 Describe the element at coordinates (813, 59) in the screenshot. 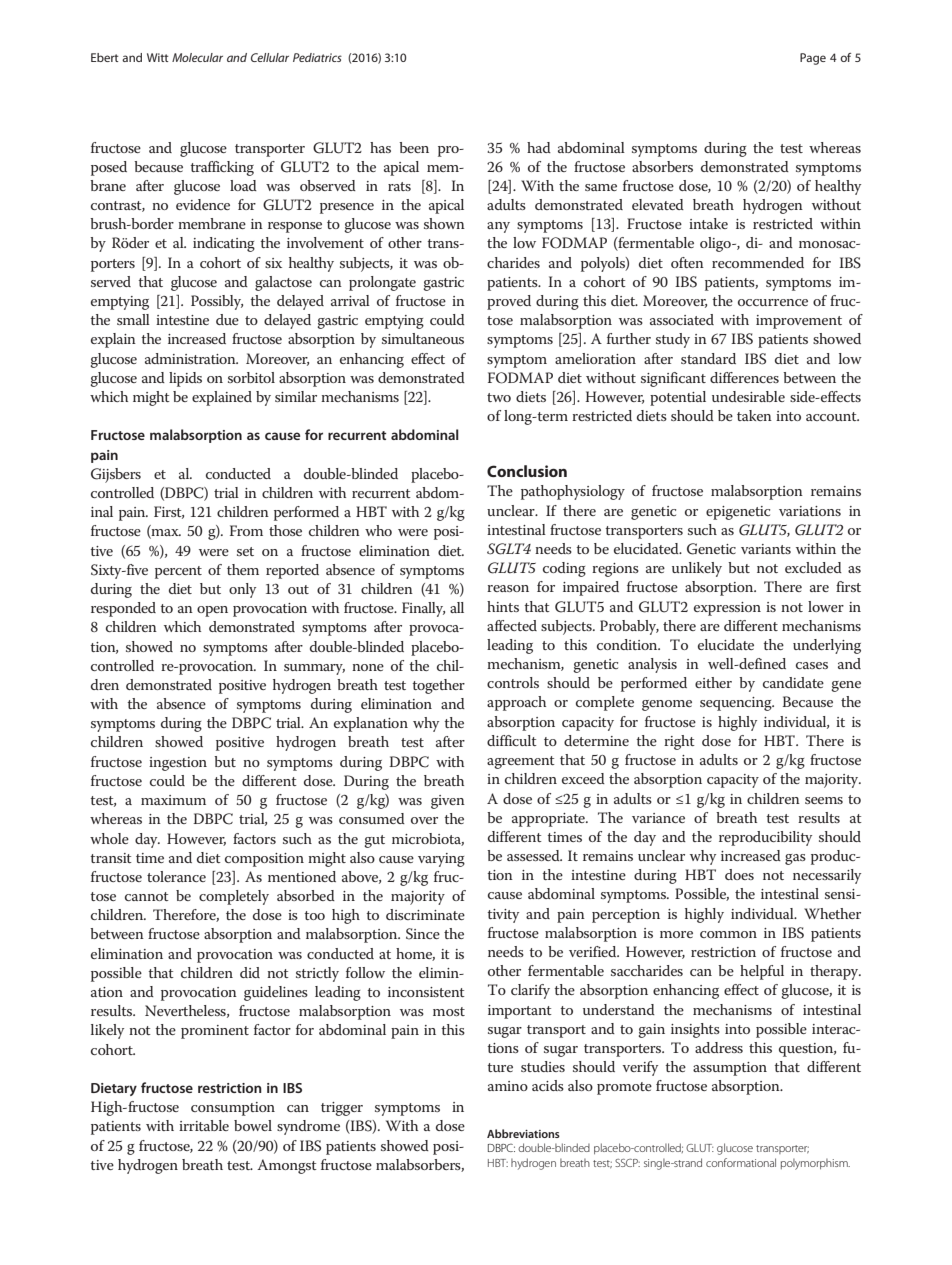

I see `Page` at that location.
